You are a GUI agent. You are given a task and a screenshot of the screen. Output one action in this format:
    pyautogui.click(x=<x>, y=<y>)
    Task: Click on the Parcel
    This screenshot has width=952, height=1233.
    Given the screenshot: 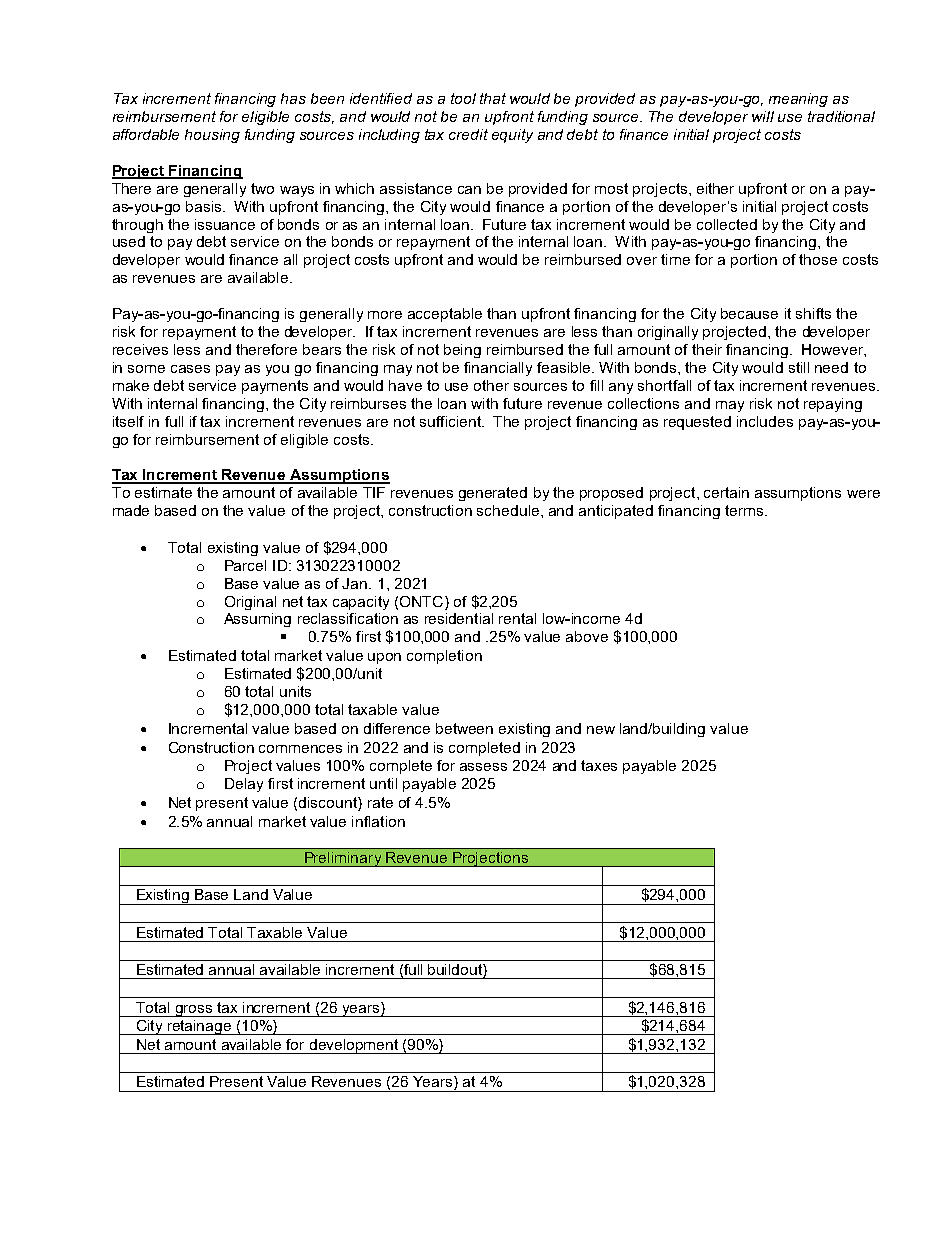 What is the action you would take?
    pyautogui.click(x=245, y=565)
